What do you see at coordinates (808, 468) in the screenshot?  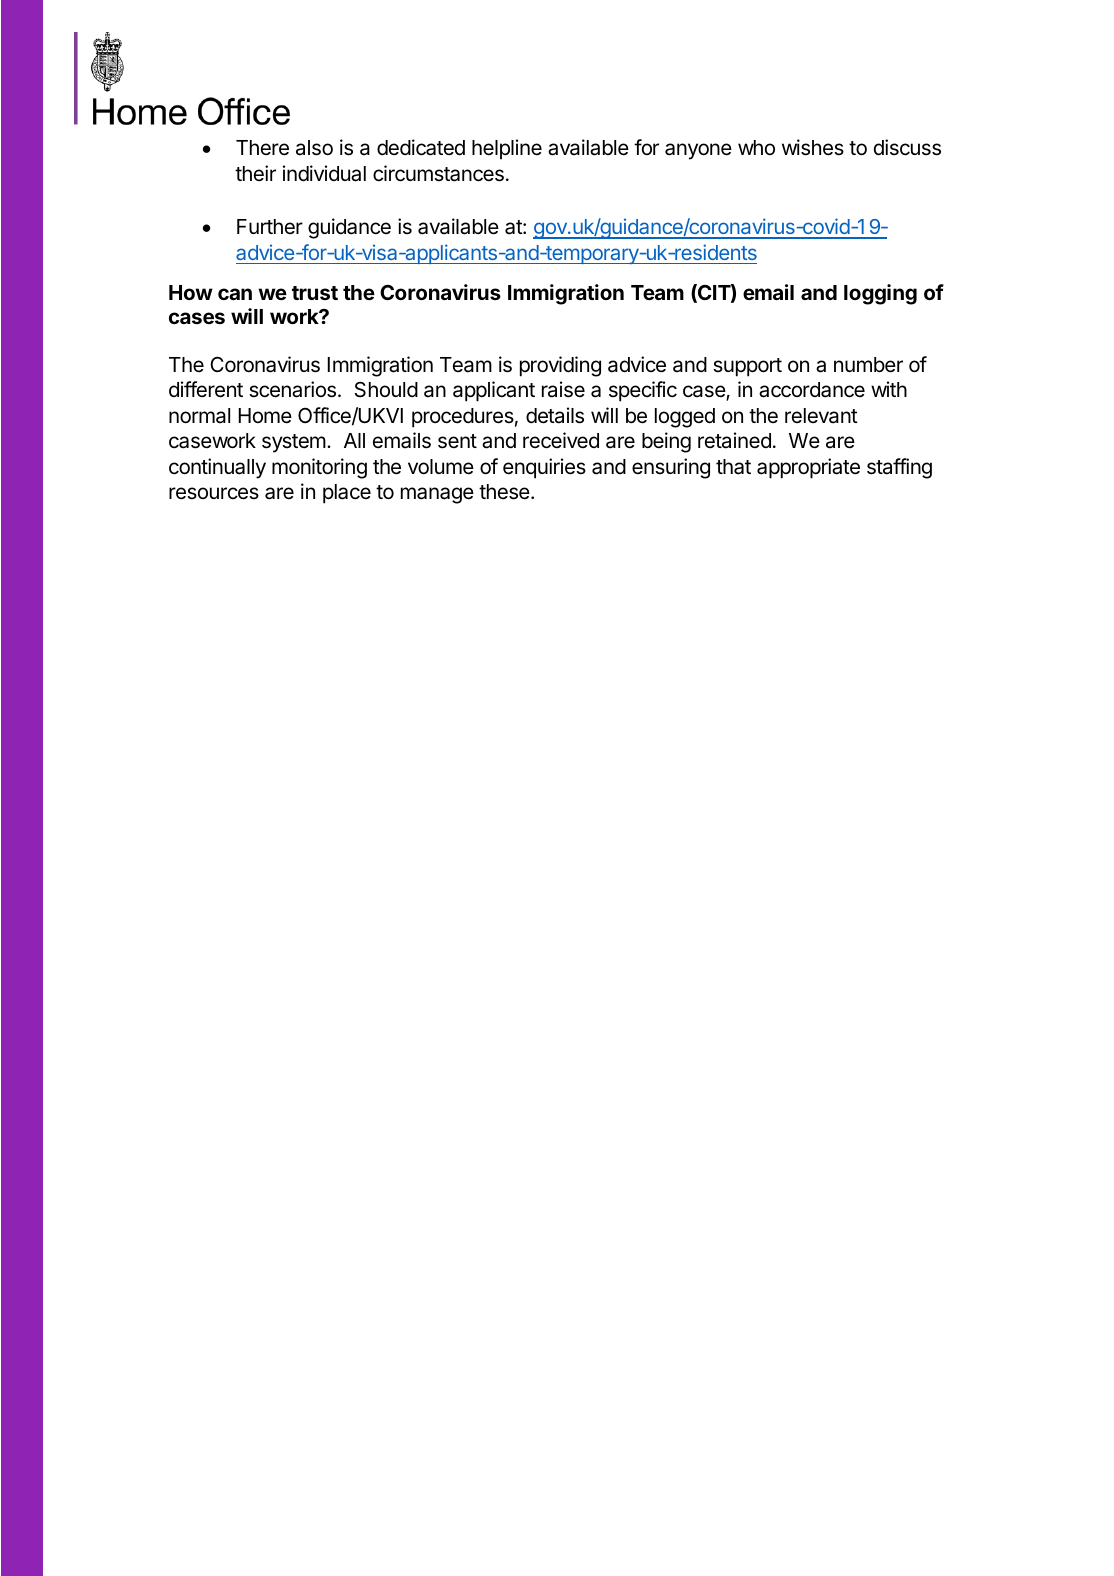 I see `appropriate` at bounding box center [808, 468].
